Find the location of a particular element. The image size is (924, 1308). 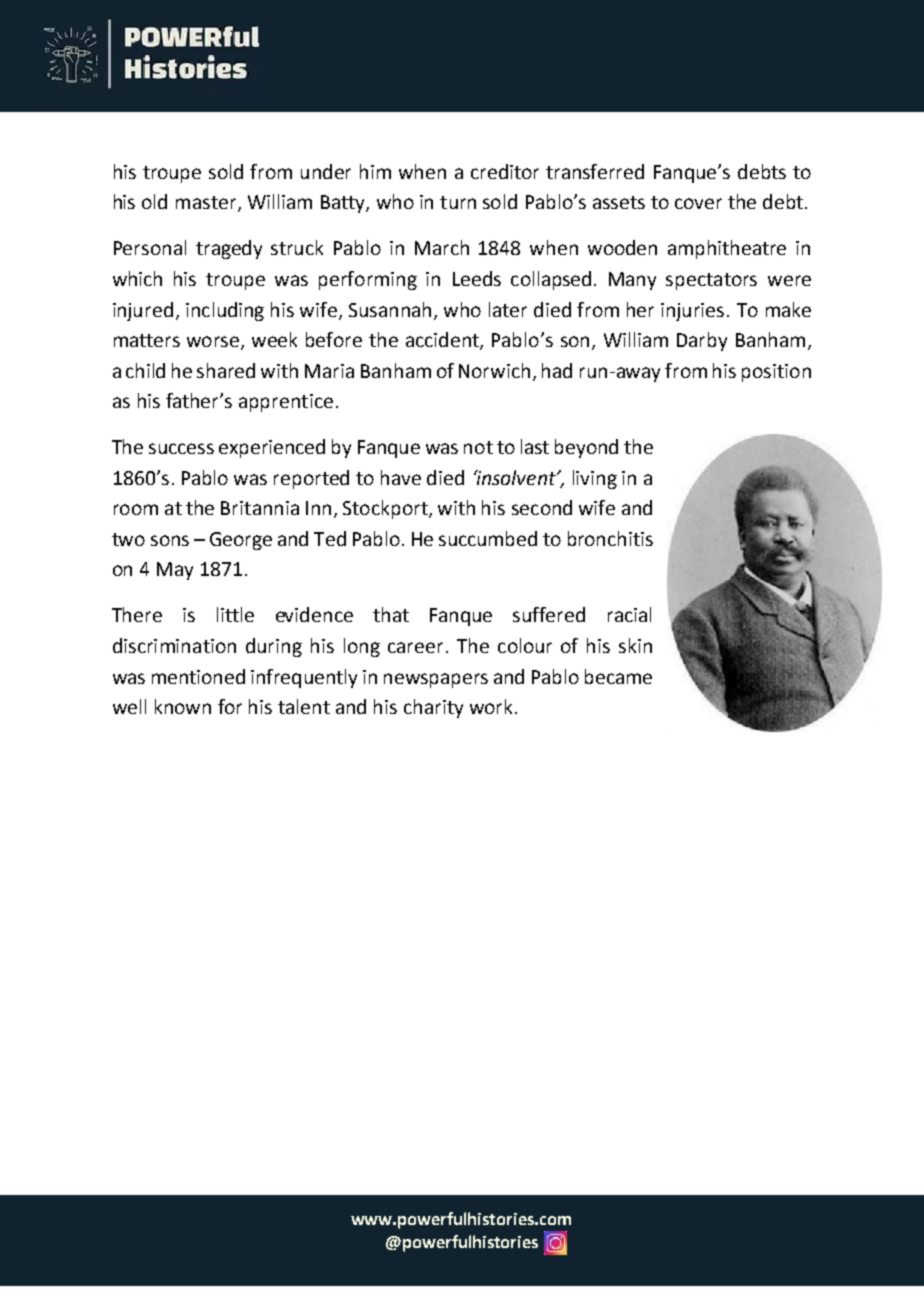

George is located at coordinates (241, 541).
